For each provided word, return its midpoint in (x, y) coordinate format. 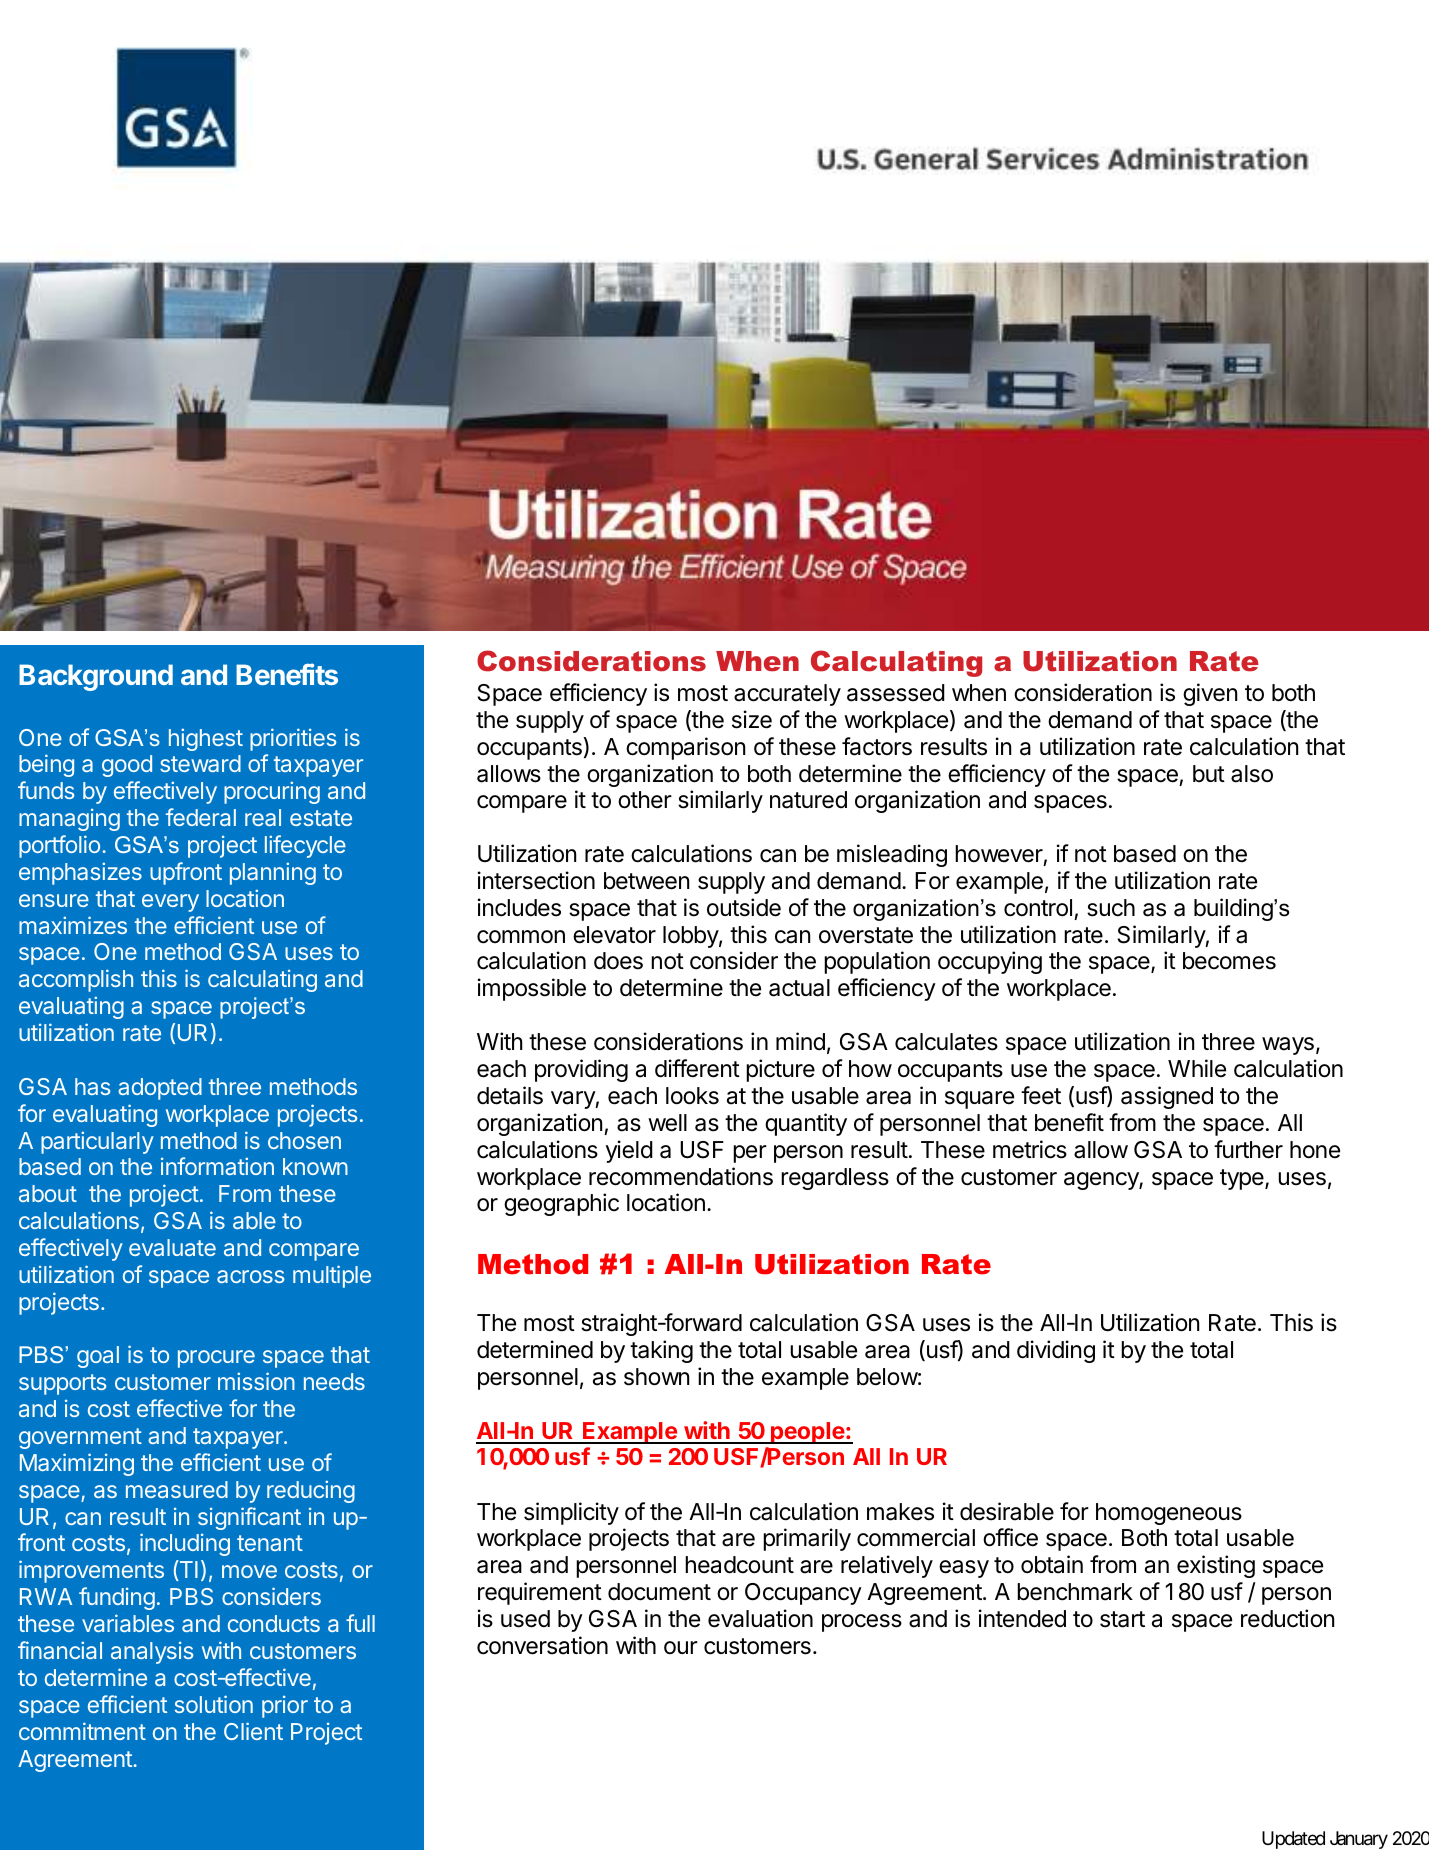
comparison (685, 748)
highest (206, 739)
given (1210, 694)
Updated (1293, 1840)
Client (253, 1731)
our (681, 1647)
